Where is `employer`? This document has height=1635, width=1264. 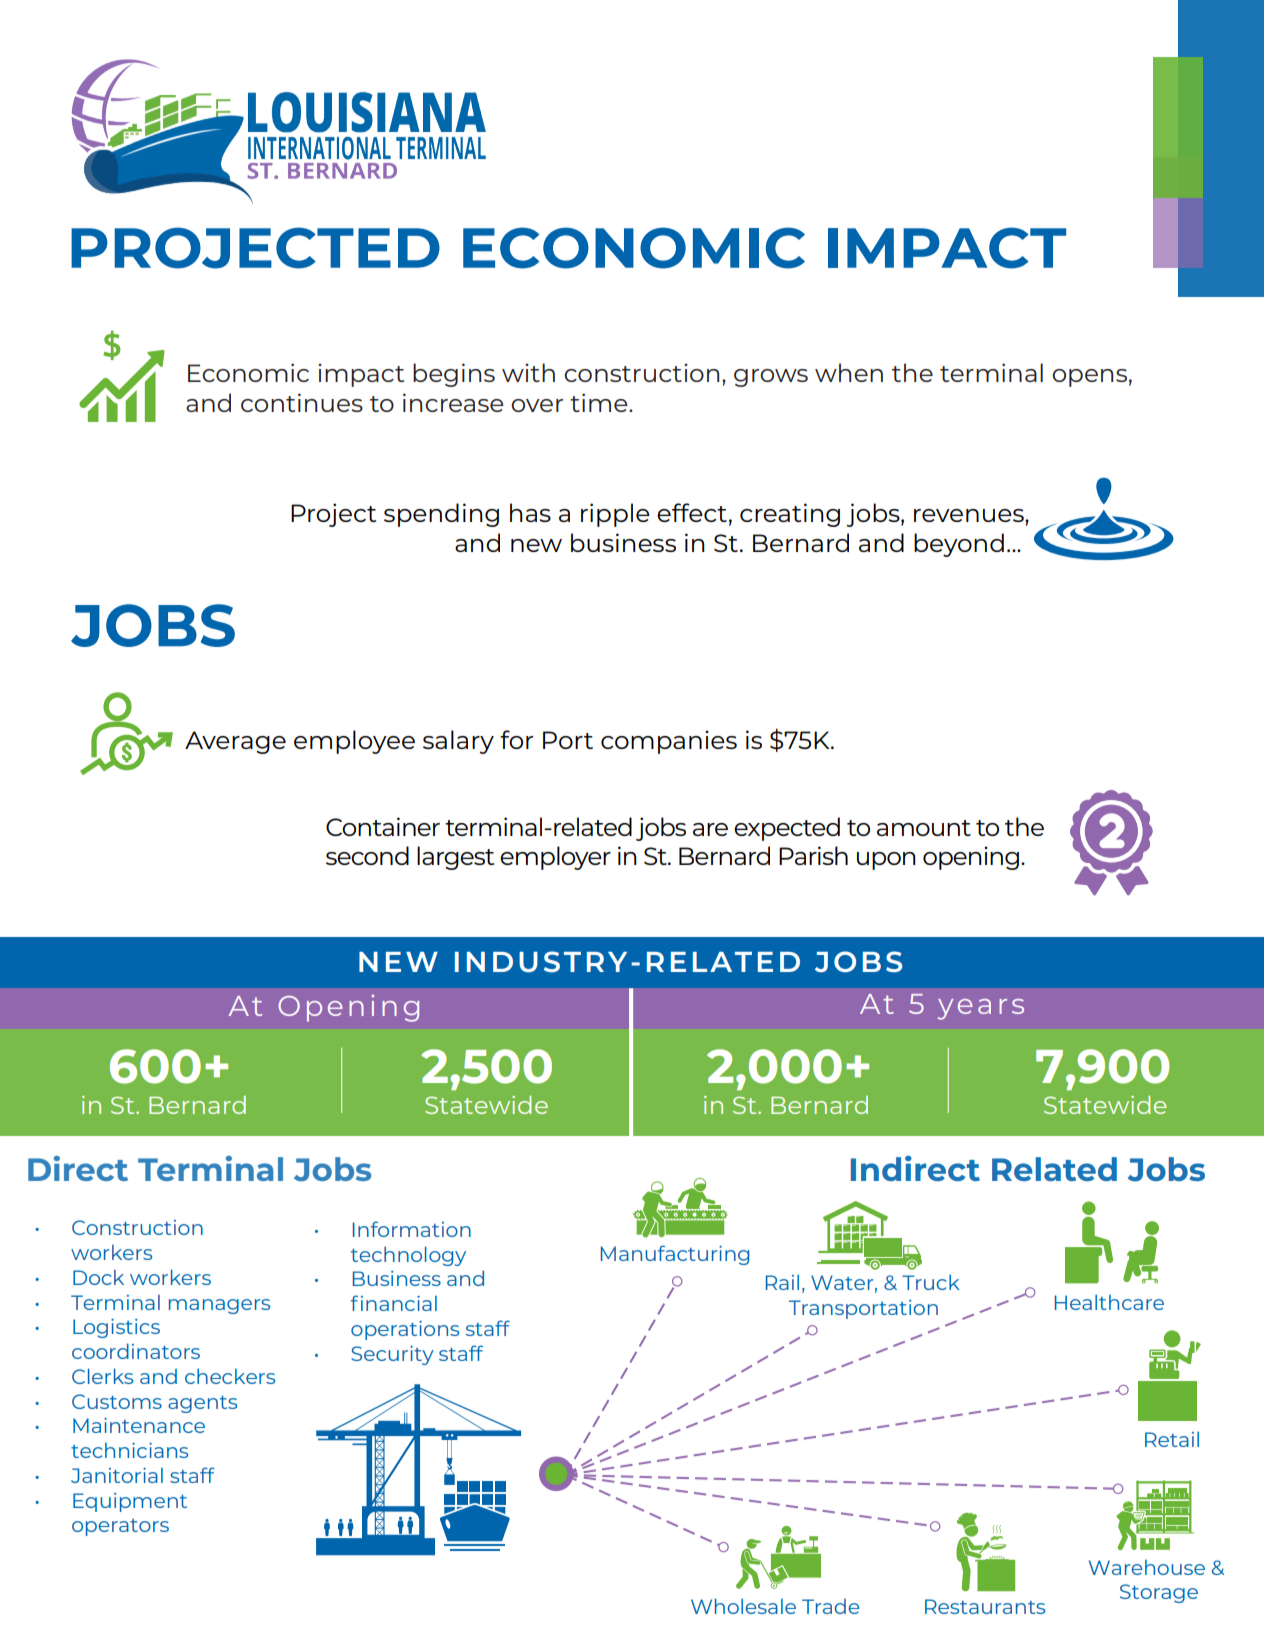 employer is located at coordinates (555, 858).
